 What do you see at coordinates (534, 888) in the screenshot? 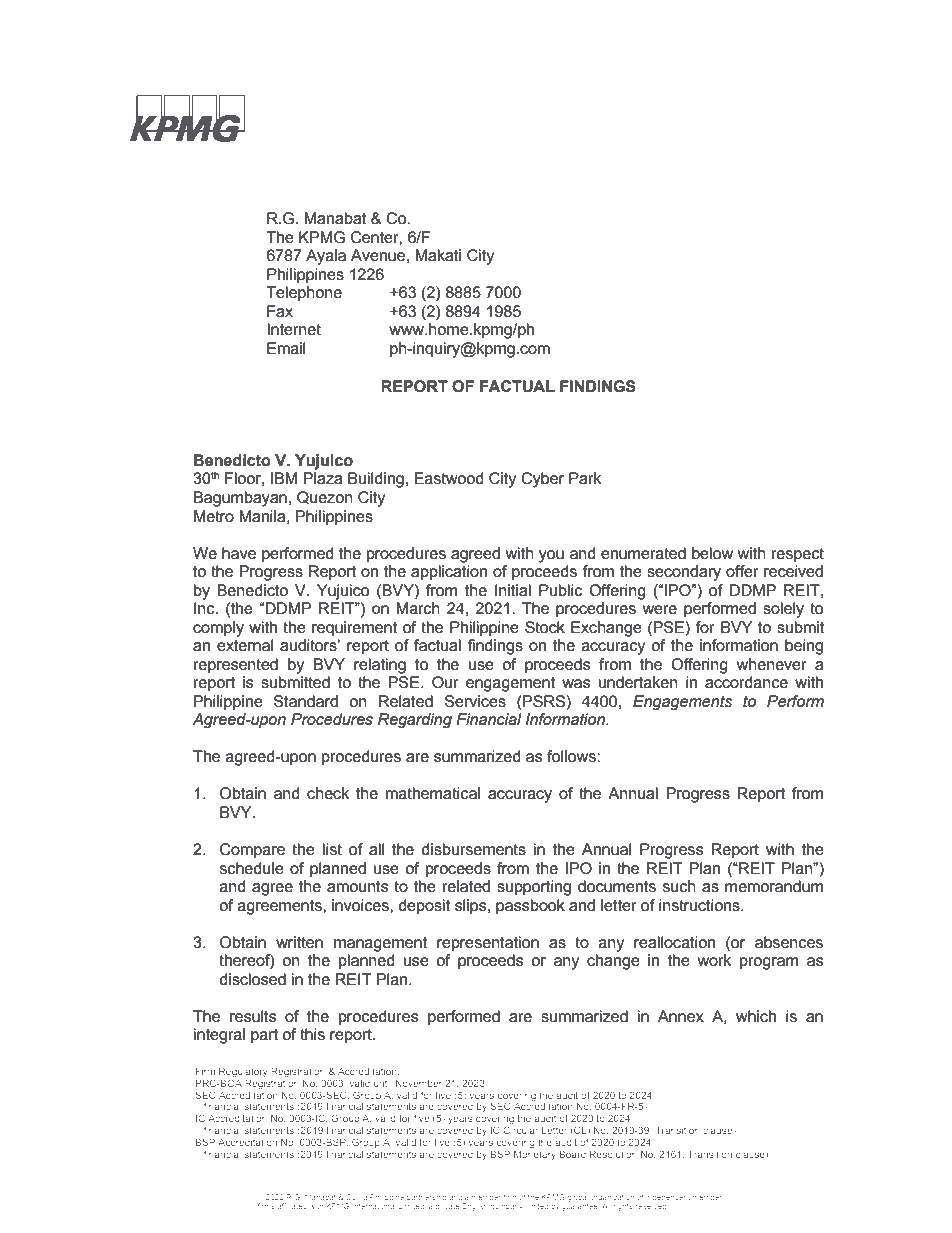
I see `supporting` at bounding box center [534, 888].
